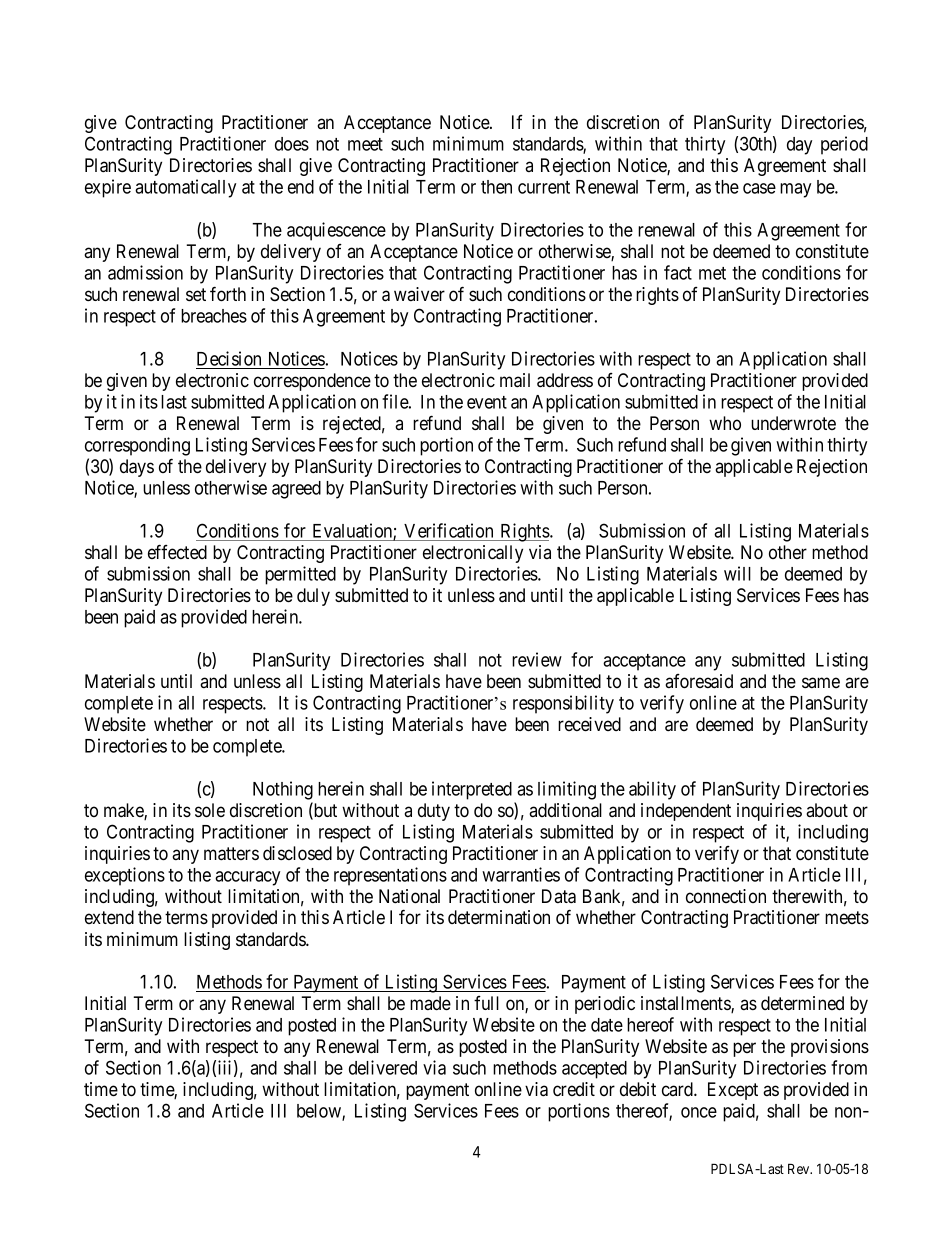 This document has height=1233, width=952. What do you see at coordinates (185, 188) in the document?
I see `automatically` at bounding box center [185, 188].
